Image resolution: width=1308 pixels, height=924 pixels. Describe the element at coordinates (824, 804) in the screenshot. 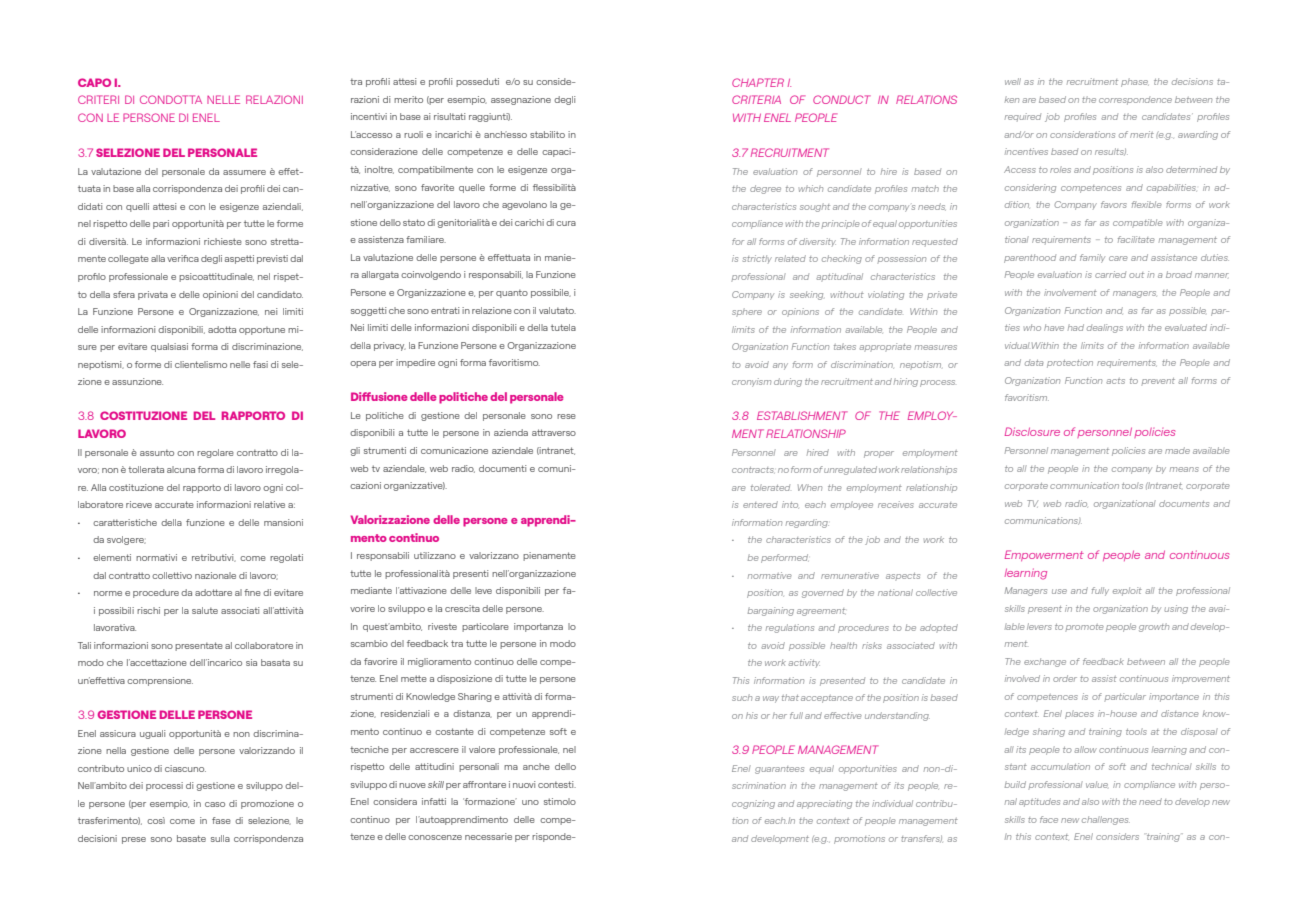

I see `appreciating` at that location.
